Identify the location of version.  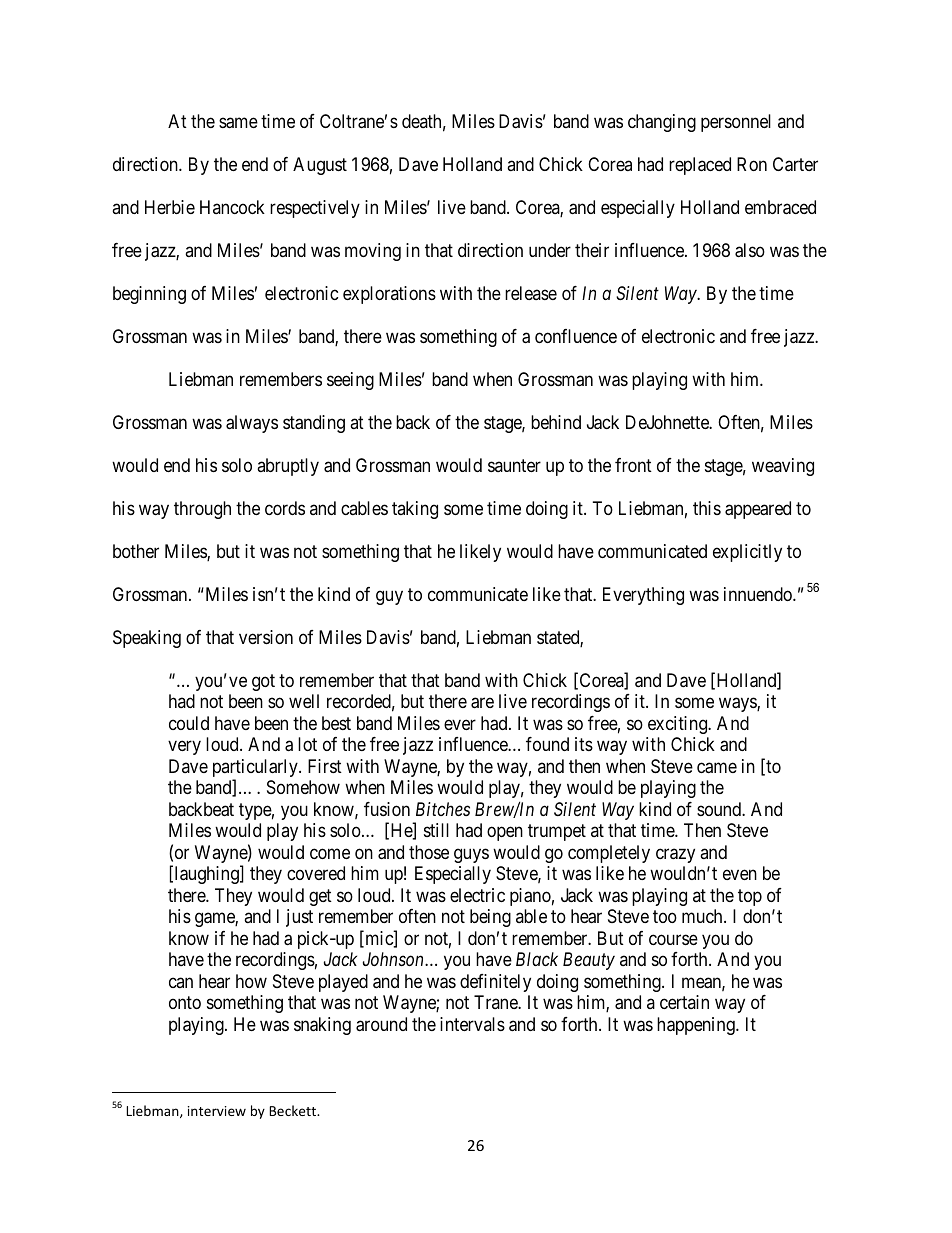
(266, 637).
